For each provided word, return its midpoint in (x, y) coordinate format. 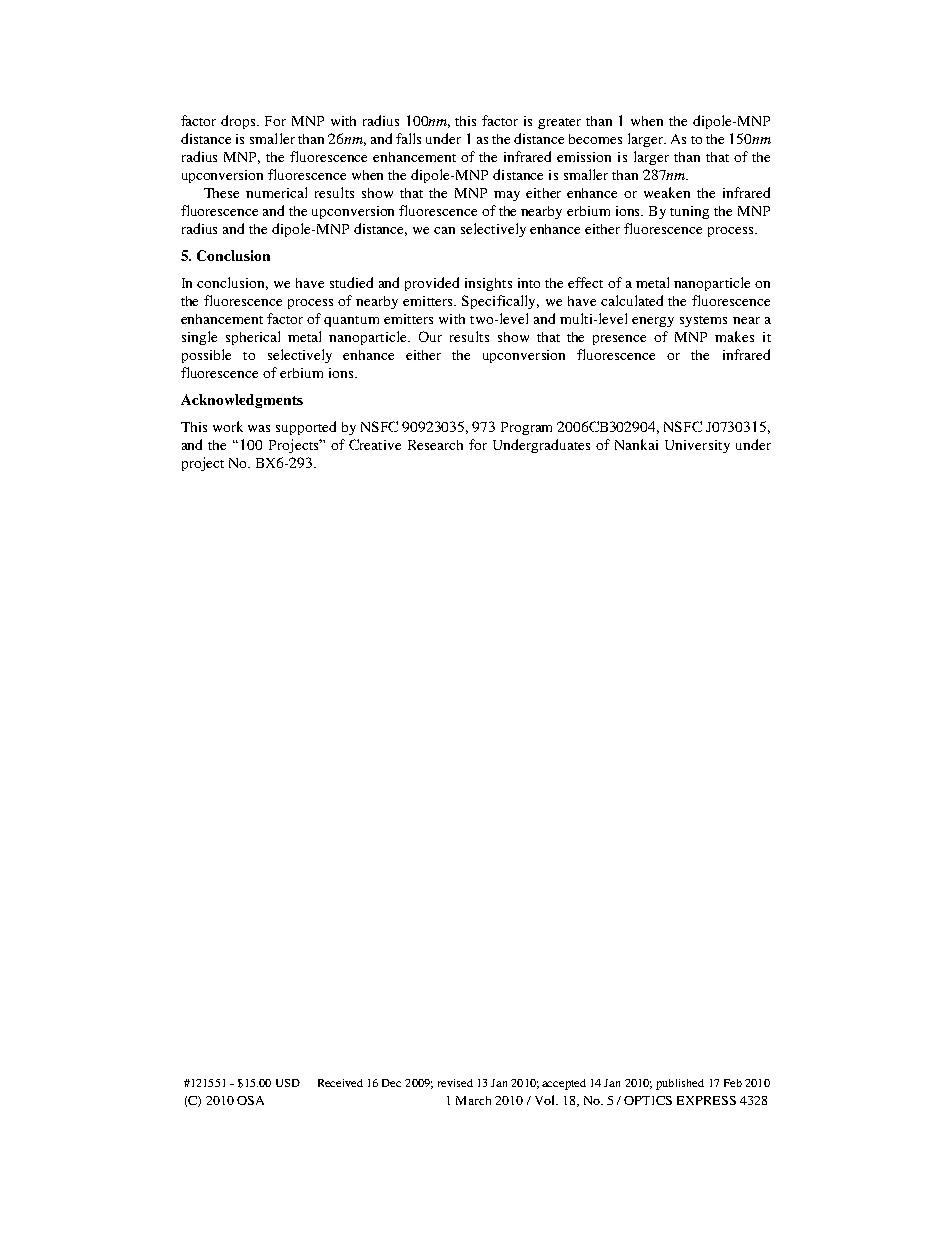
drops (240, 122)
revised (455, 1083)
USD (288, 1083)
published (680, 1084)
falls (408, 138)
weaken (667, 192)
